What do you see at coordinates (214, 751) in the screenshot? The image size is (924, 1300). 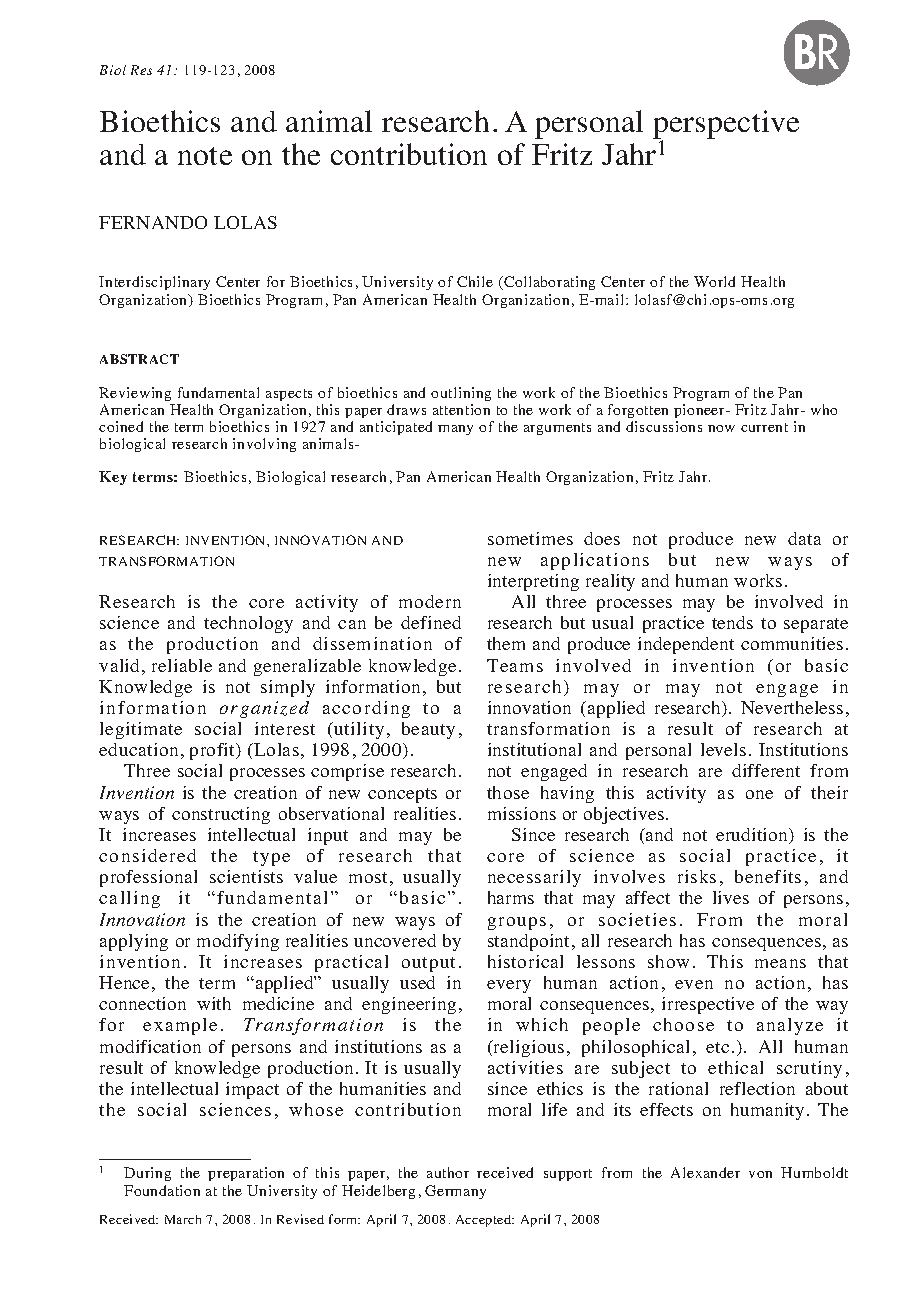 I see `profit` at bounding box center [214, 751].
